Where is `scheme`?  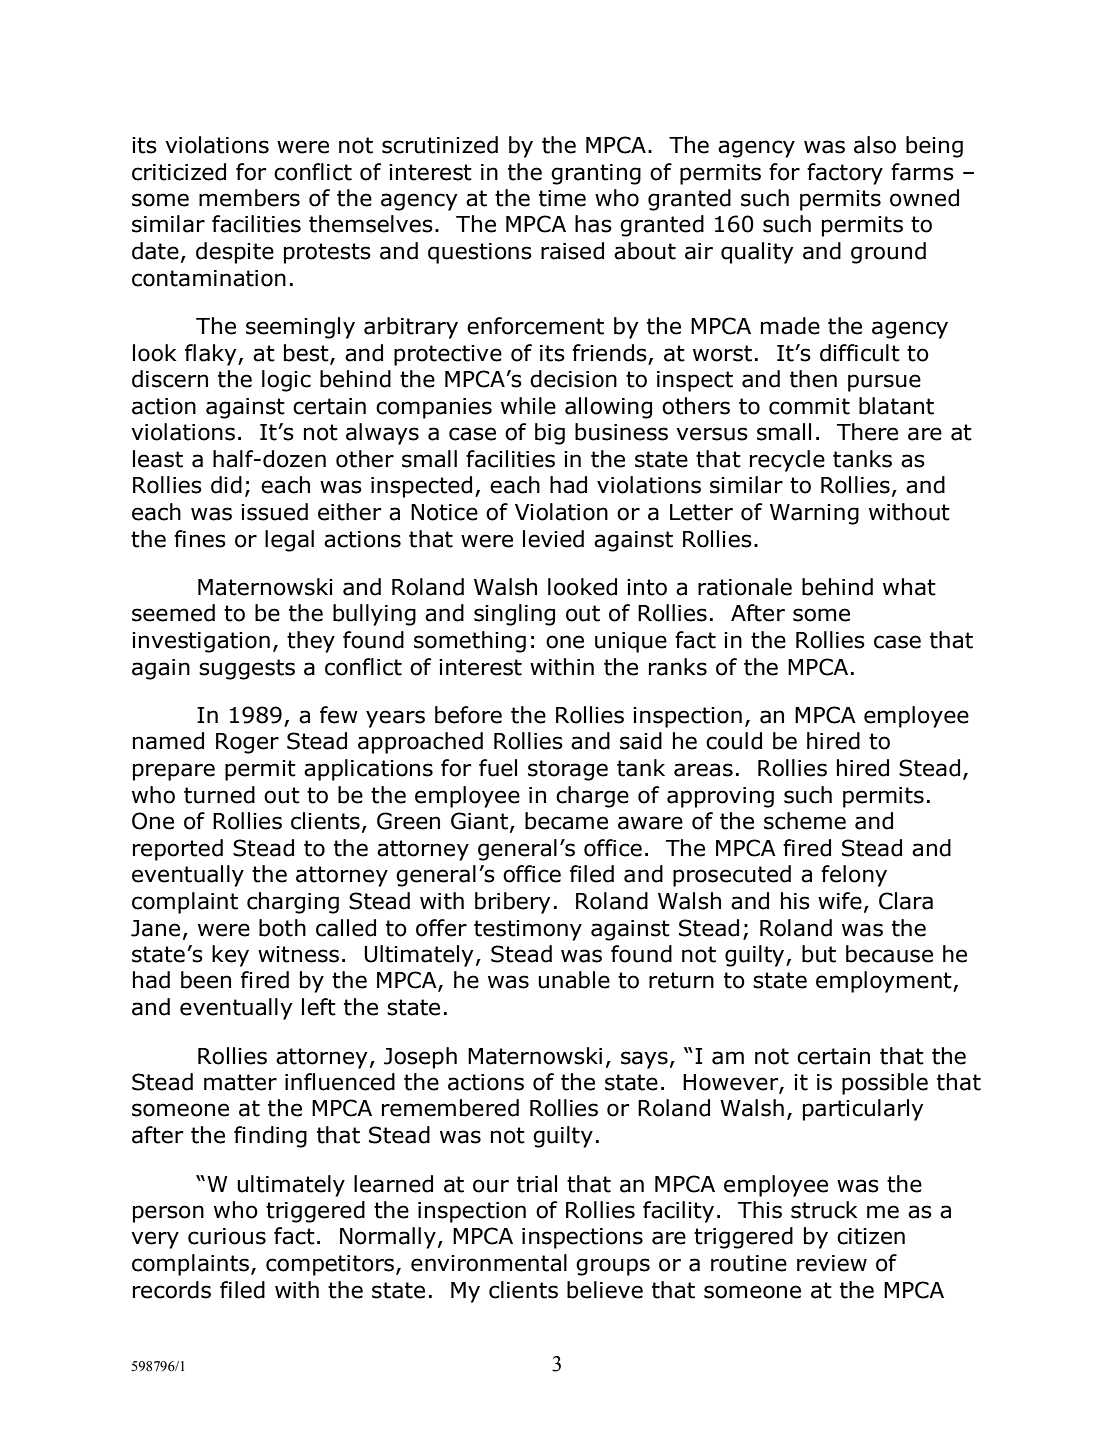 scheme is located at coordinates (805, 821).
